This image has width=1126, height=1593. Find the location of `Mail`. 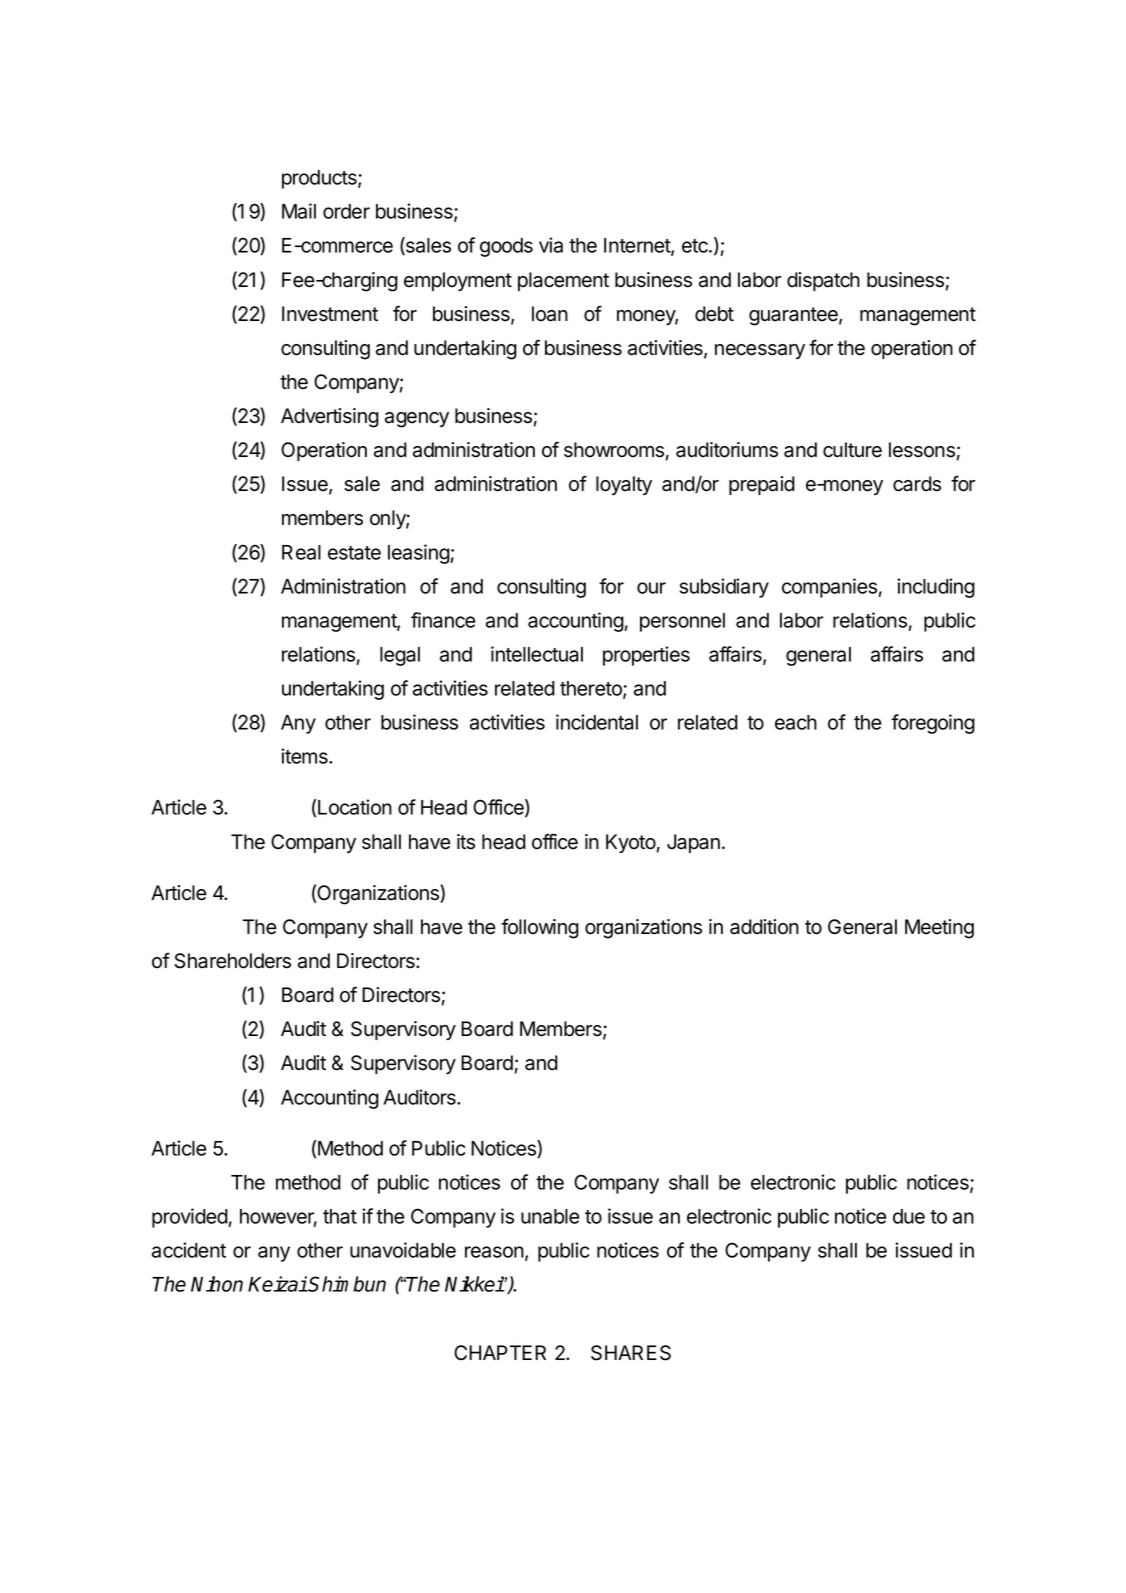

Mail is located at coordinates (299, 211).
